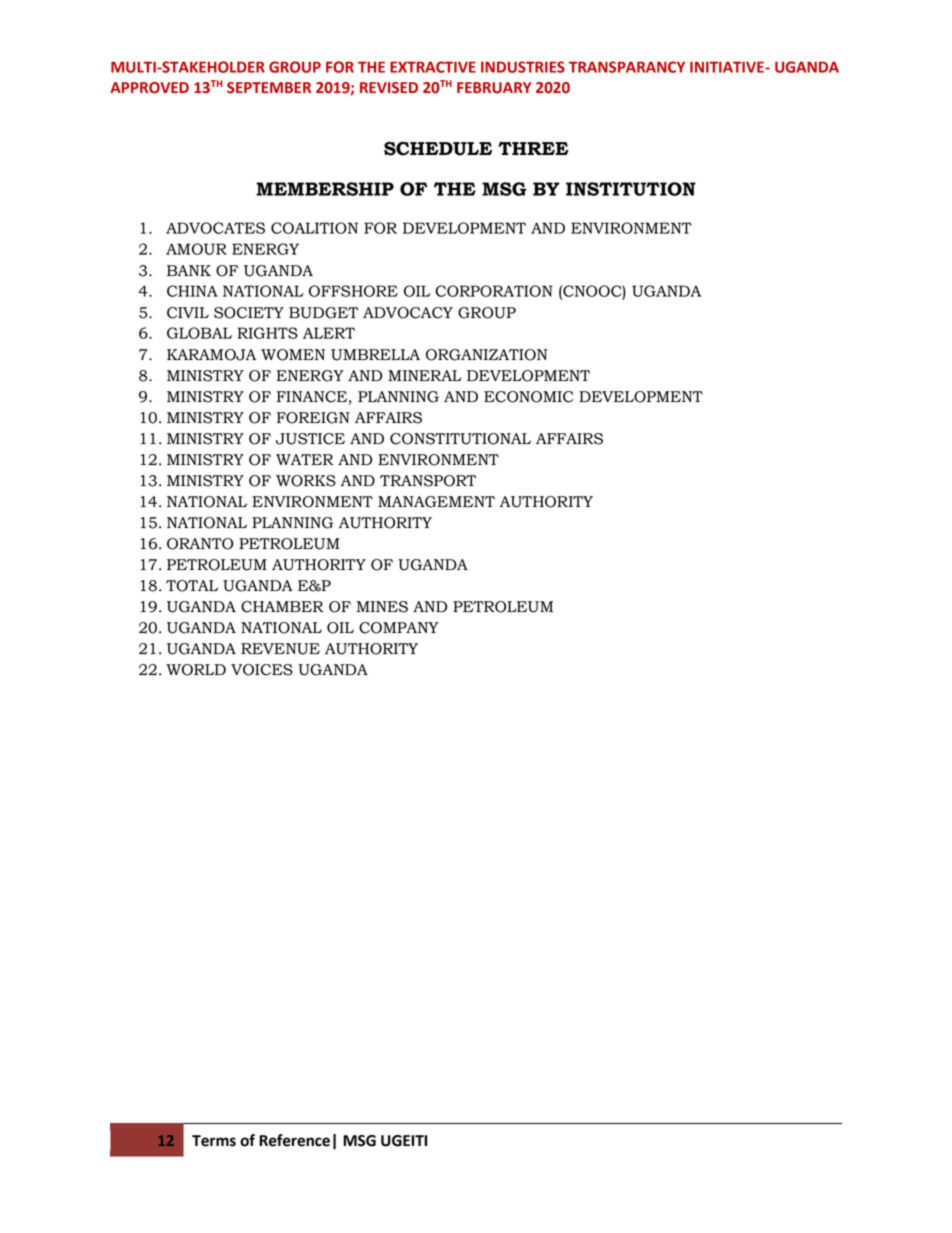 This screenshot has width=952, height=1233. What do you see at coordinates (214, 1141) in the screenshot?
I see `Terms` at bounding box center [214, 1141].
